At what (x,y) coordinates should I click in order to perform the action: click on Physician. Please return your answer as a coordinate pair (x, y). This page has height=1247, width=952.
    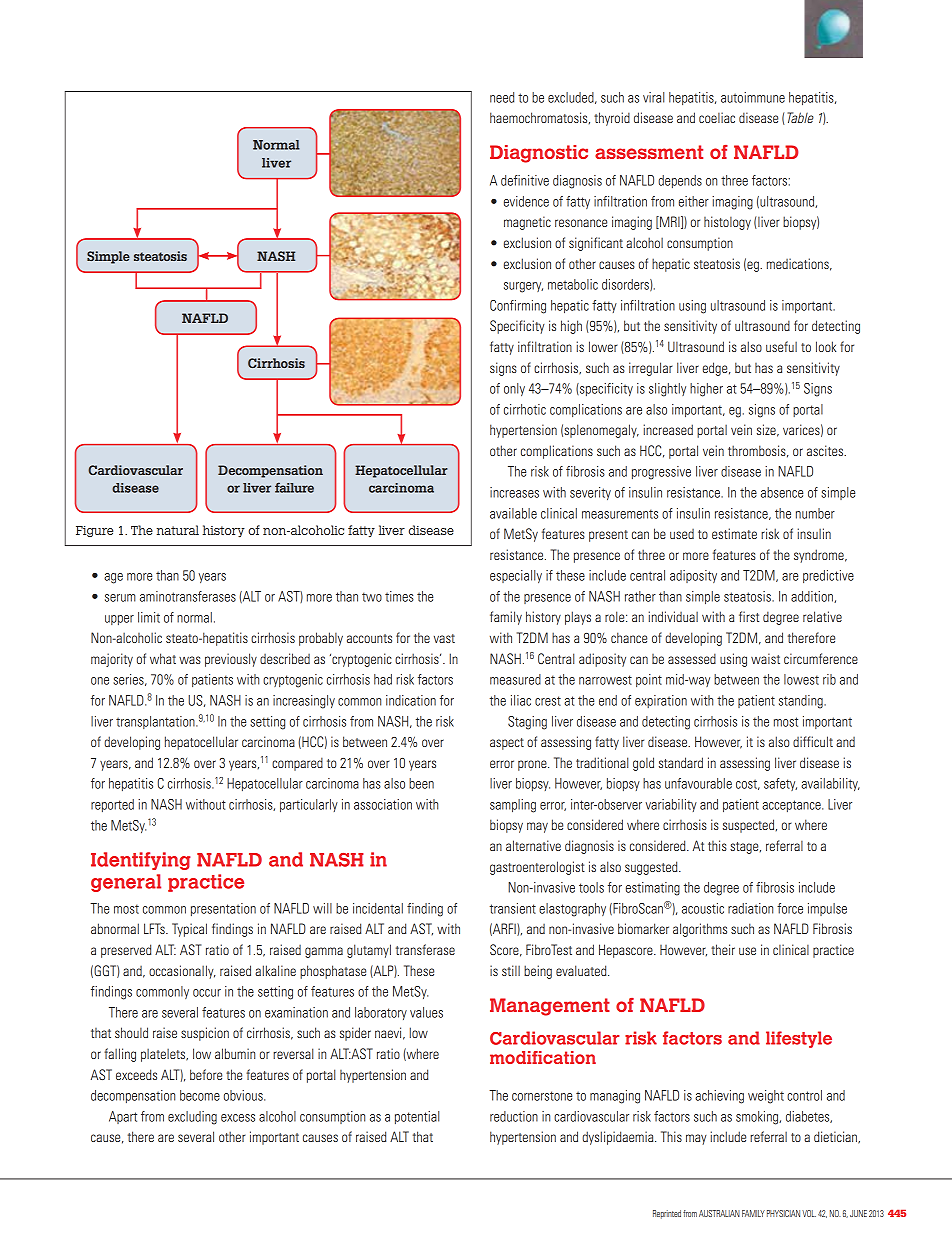
    Looking at the image, I should click on (783, 1213).
